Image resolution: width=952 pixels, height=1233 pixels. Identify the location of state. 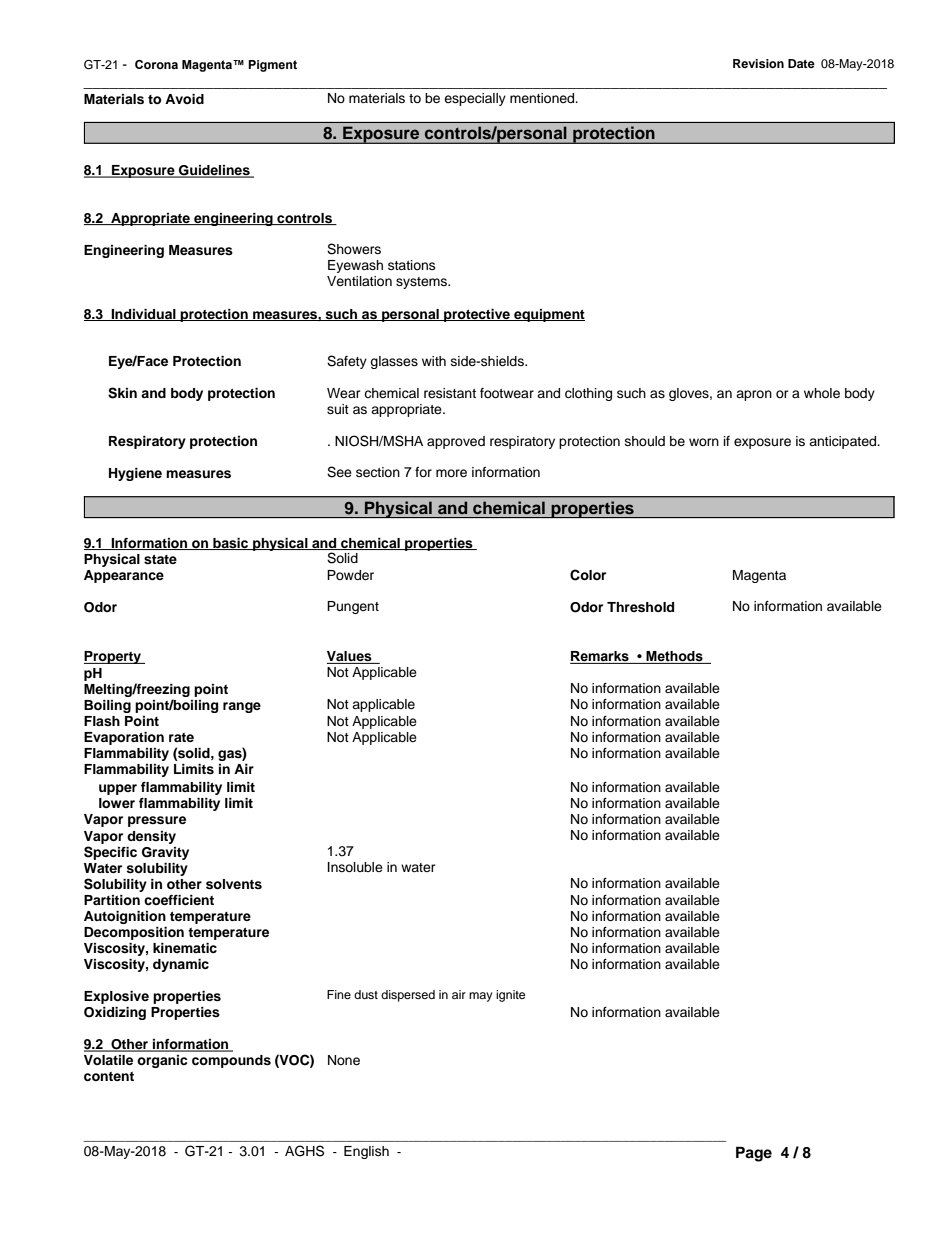
(160, 559).
